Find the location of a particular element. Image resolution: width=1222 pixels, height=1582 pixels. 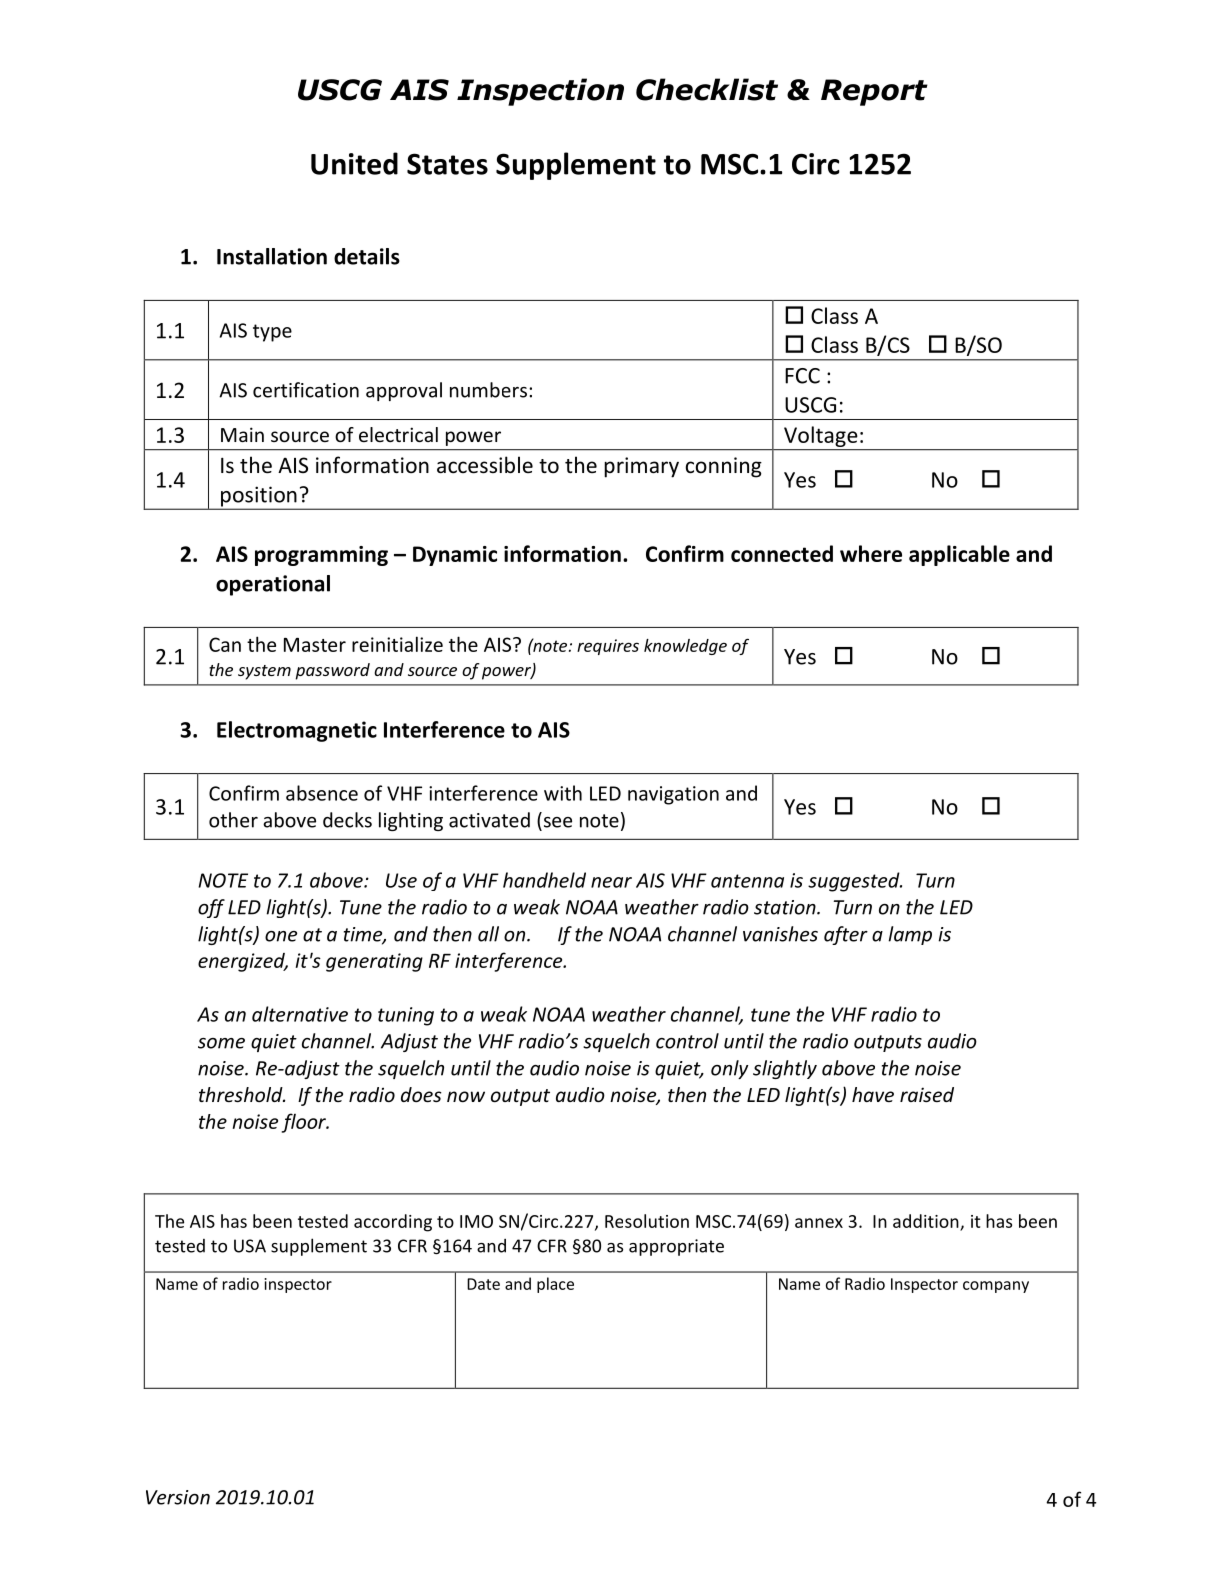

Version is located at coordinates (178, 1497).
